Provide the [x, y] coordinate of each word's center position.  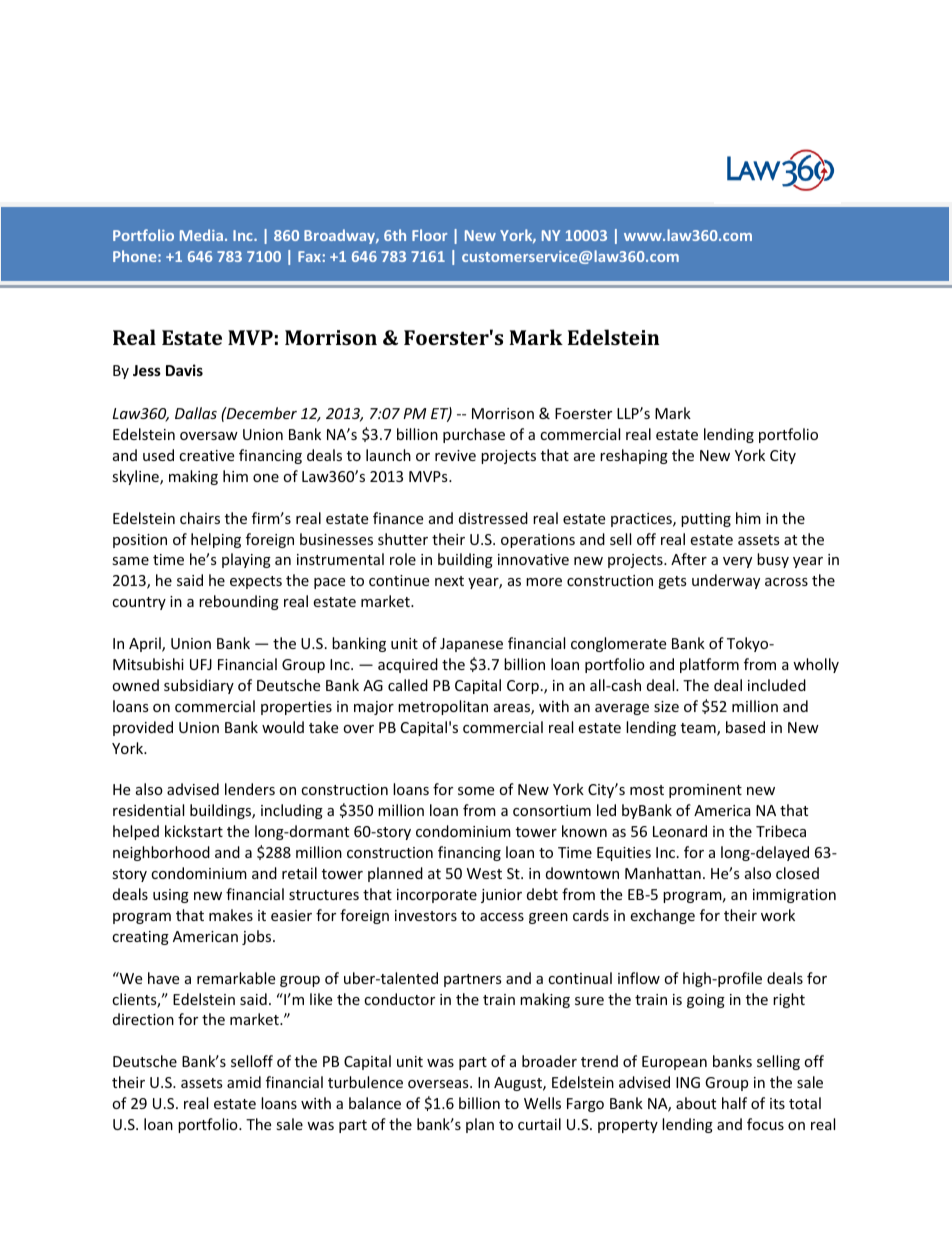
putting [706, 520]
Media [201, 235]
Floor [429, 235]
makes [231, 915]
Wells [542, 1103]
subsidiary [199, 686]
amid [244, 1082]
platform [709, 665]
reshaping [634, 456]
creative [206, 455]
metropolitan [443, 707]
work [778, 915]
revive [455, 455]
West [484, 873]
